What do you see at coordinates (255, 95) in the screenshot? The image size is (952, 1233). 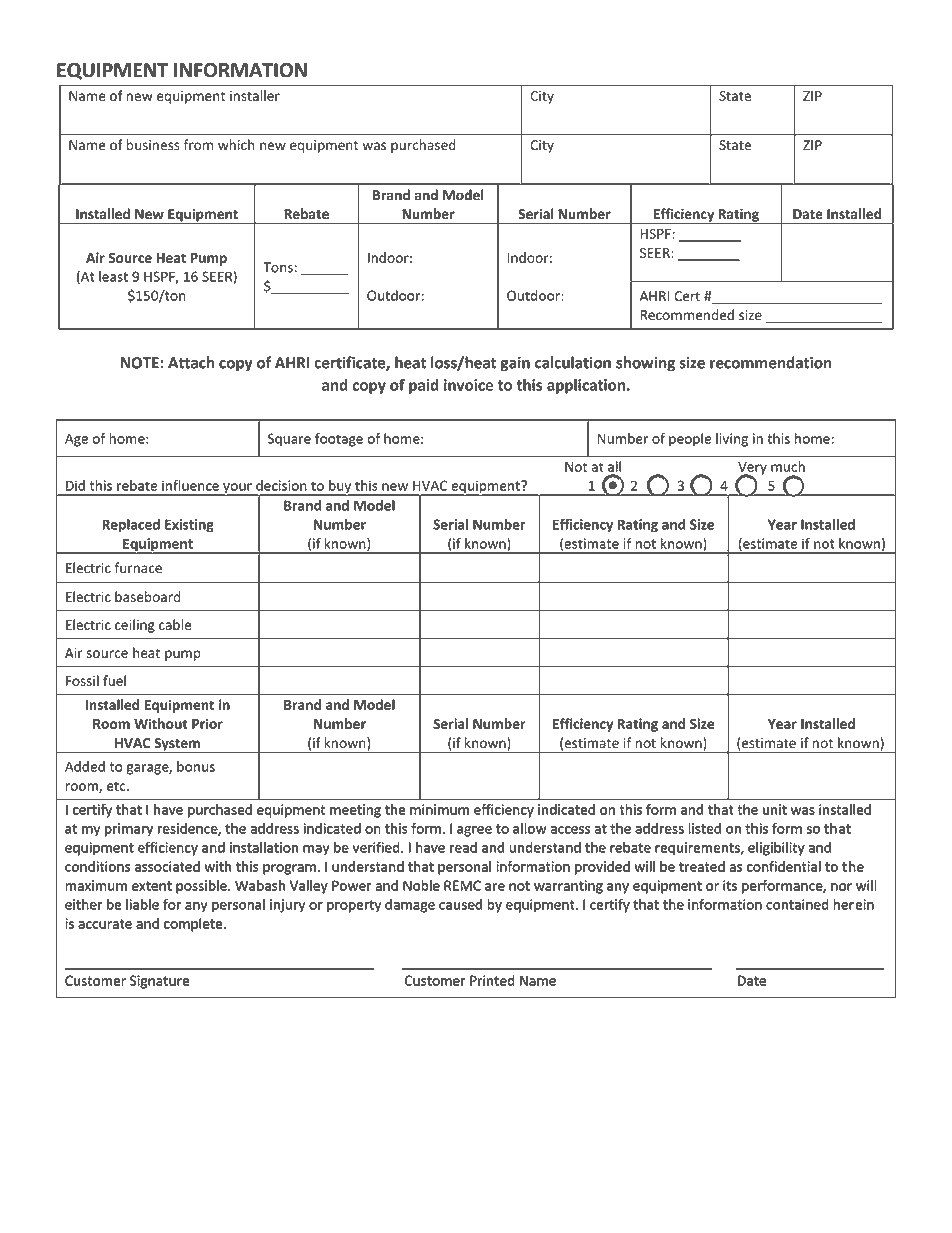 I see `installer` at bounding box center [255, 95].
